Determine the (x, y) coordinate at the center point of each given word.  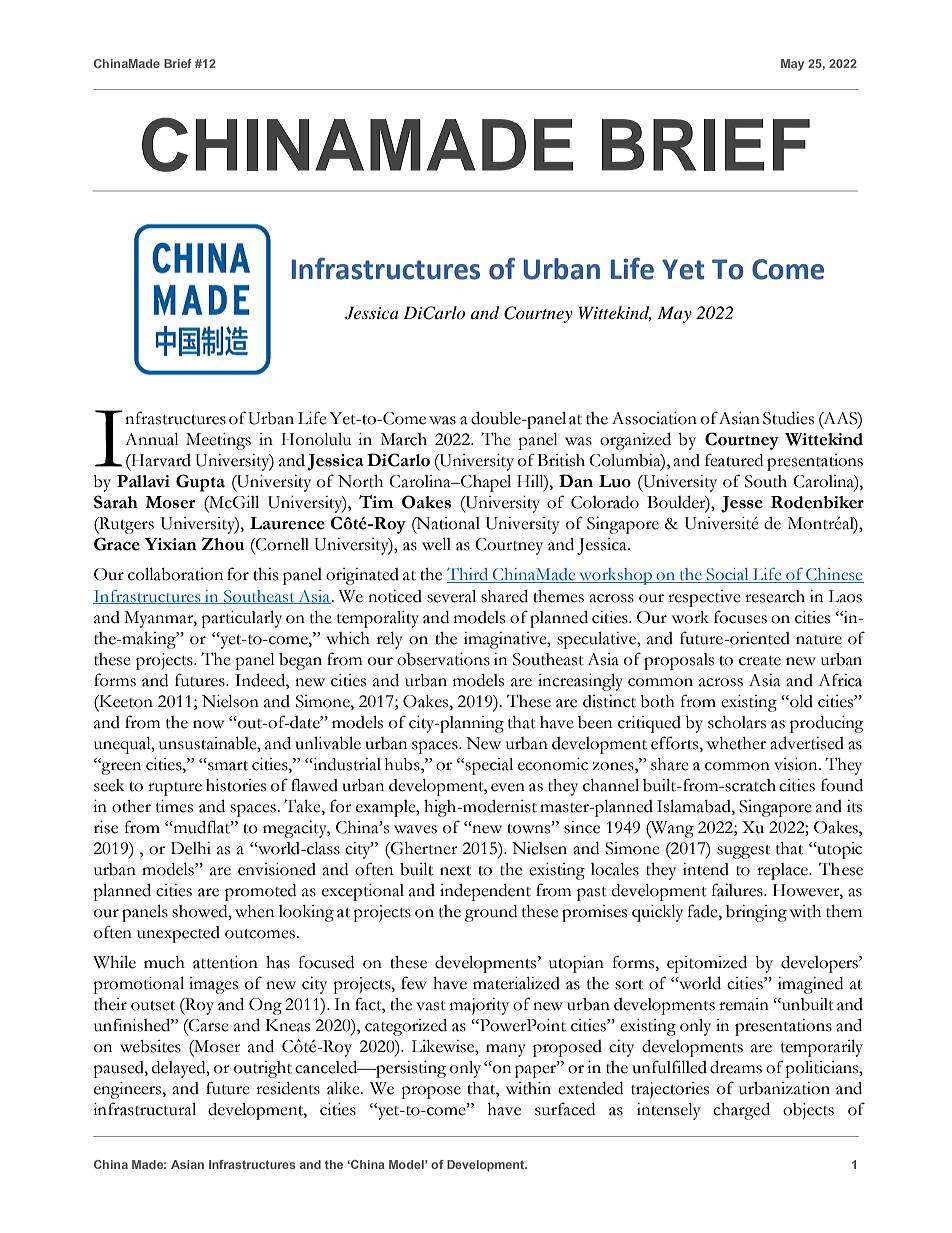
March (404, 439)
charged (741, 1111)
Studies (788, 418)
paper (537, 1070)
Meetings (218, 441)
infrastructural (144, 1109)
